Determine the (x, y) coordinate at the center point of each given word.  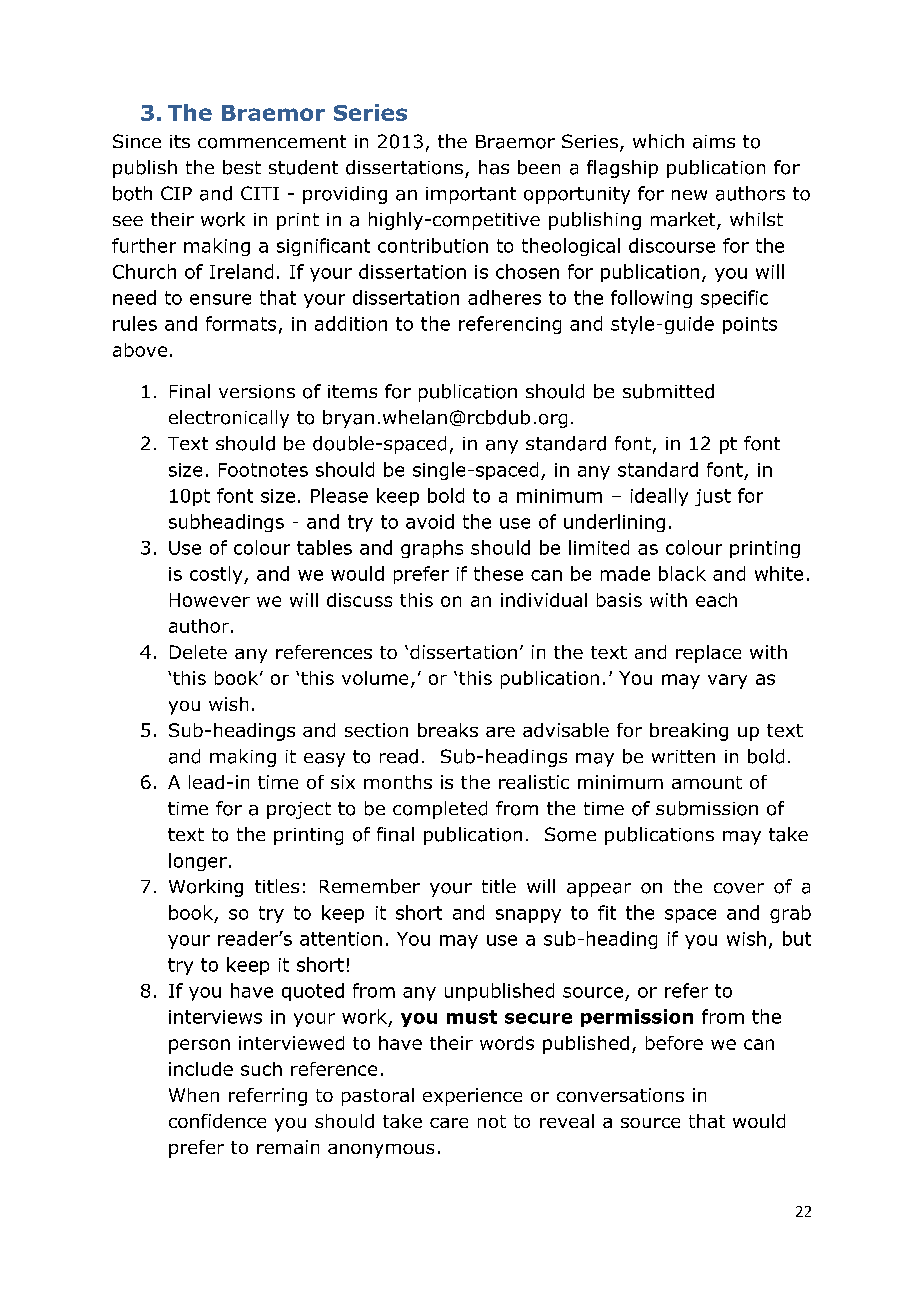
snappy (528, 916)
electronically (229, 419)
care (449, 1123)
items (352, 391)
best (242, 167)
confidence (217, 1121)
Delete (198, 652)
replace (708, 654)
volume (375, 678)
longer (198, 862)
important (471, 195)
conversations (620, 1095)
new (689, 195)
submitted (668, 391)
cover (739, 888)
